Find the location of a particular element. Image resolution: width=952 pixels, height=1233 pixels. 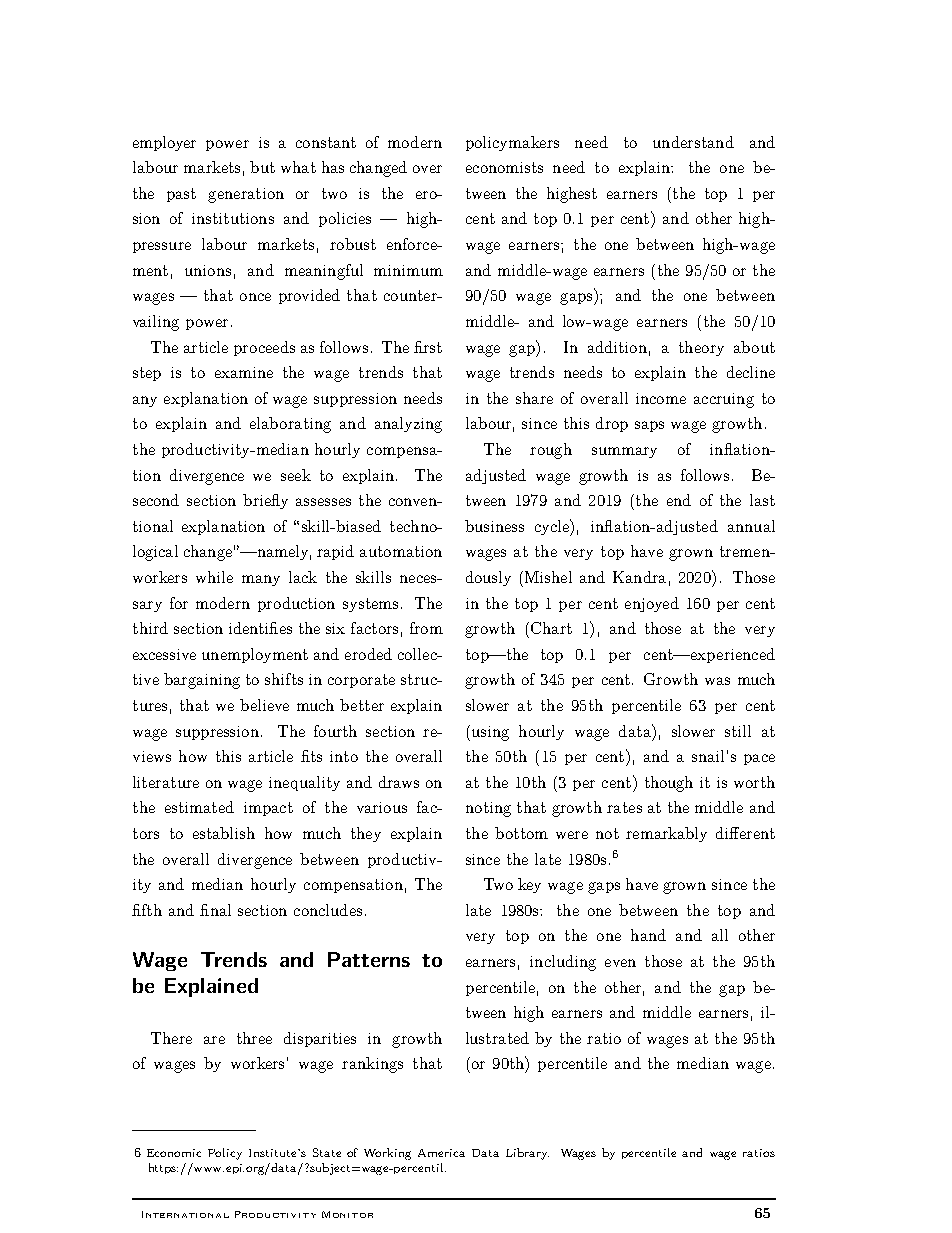

analyzing is located at coordinates (408, 425).
